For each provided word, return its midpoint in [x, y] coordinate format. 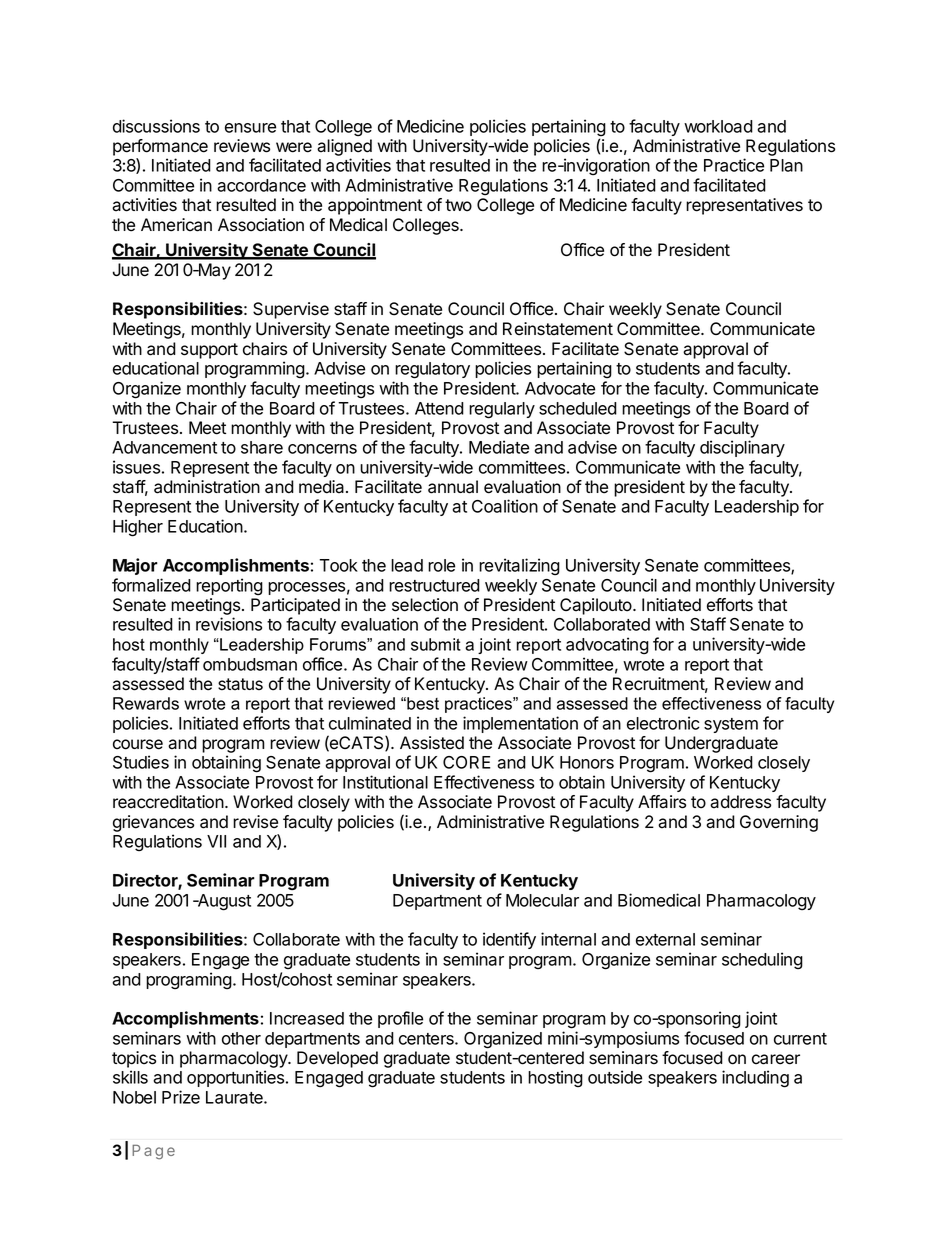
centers [427, 1039]
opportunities [237, 1078]
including [755, 1079]
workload [718, 126]
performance [160, 147]
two [458, 205]
